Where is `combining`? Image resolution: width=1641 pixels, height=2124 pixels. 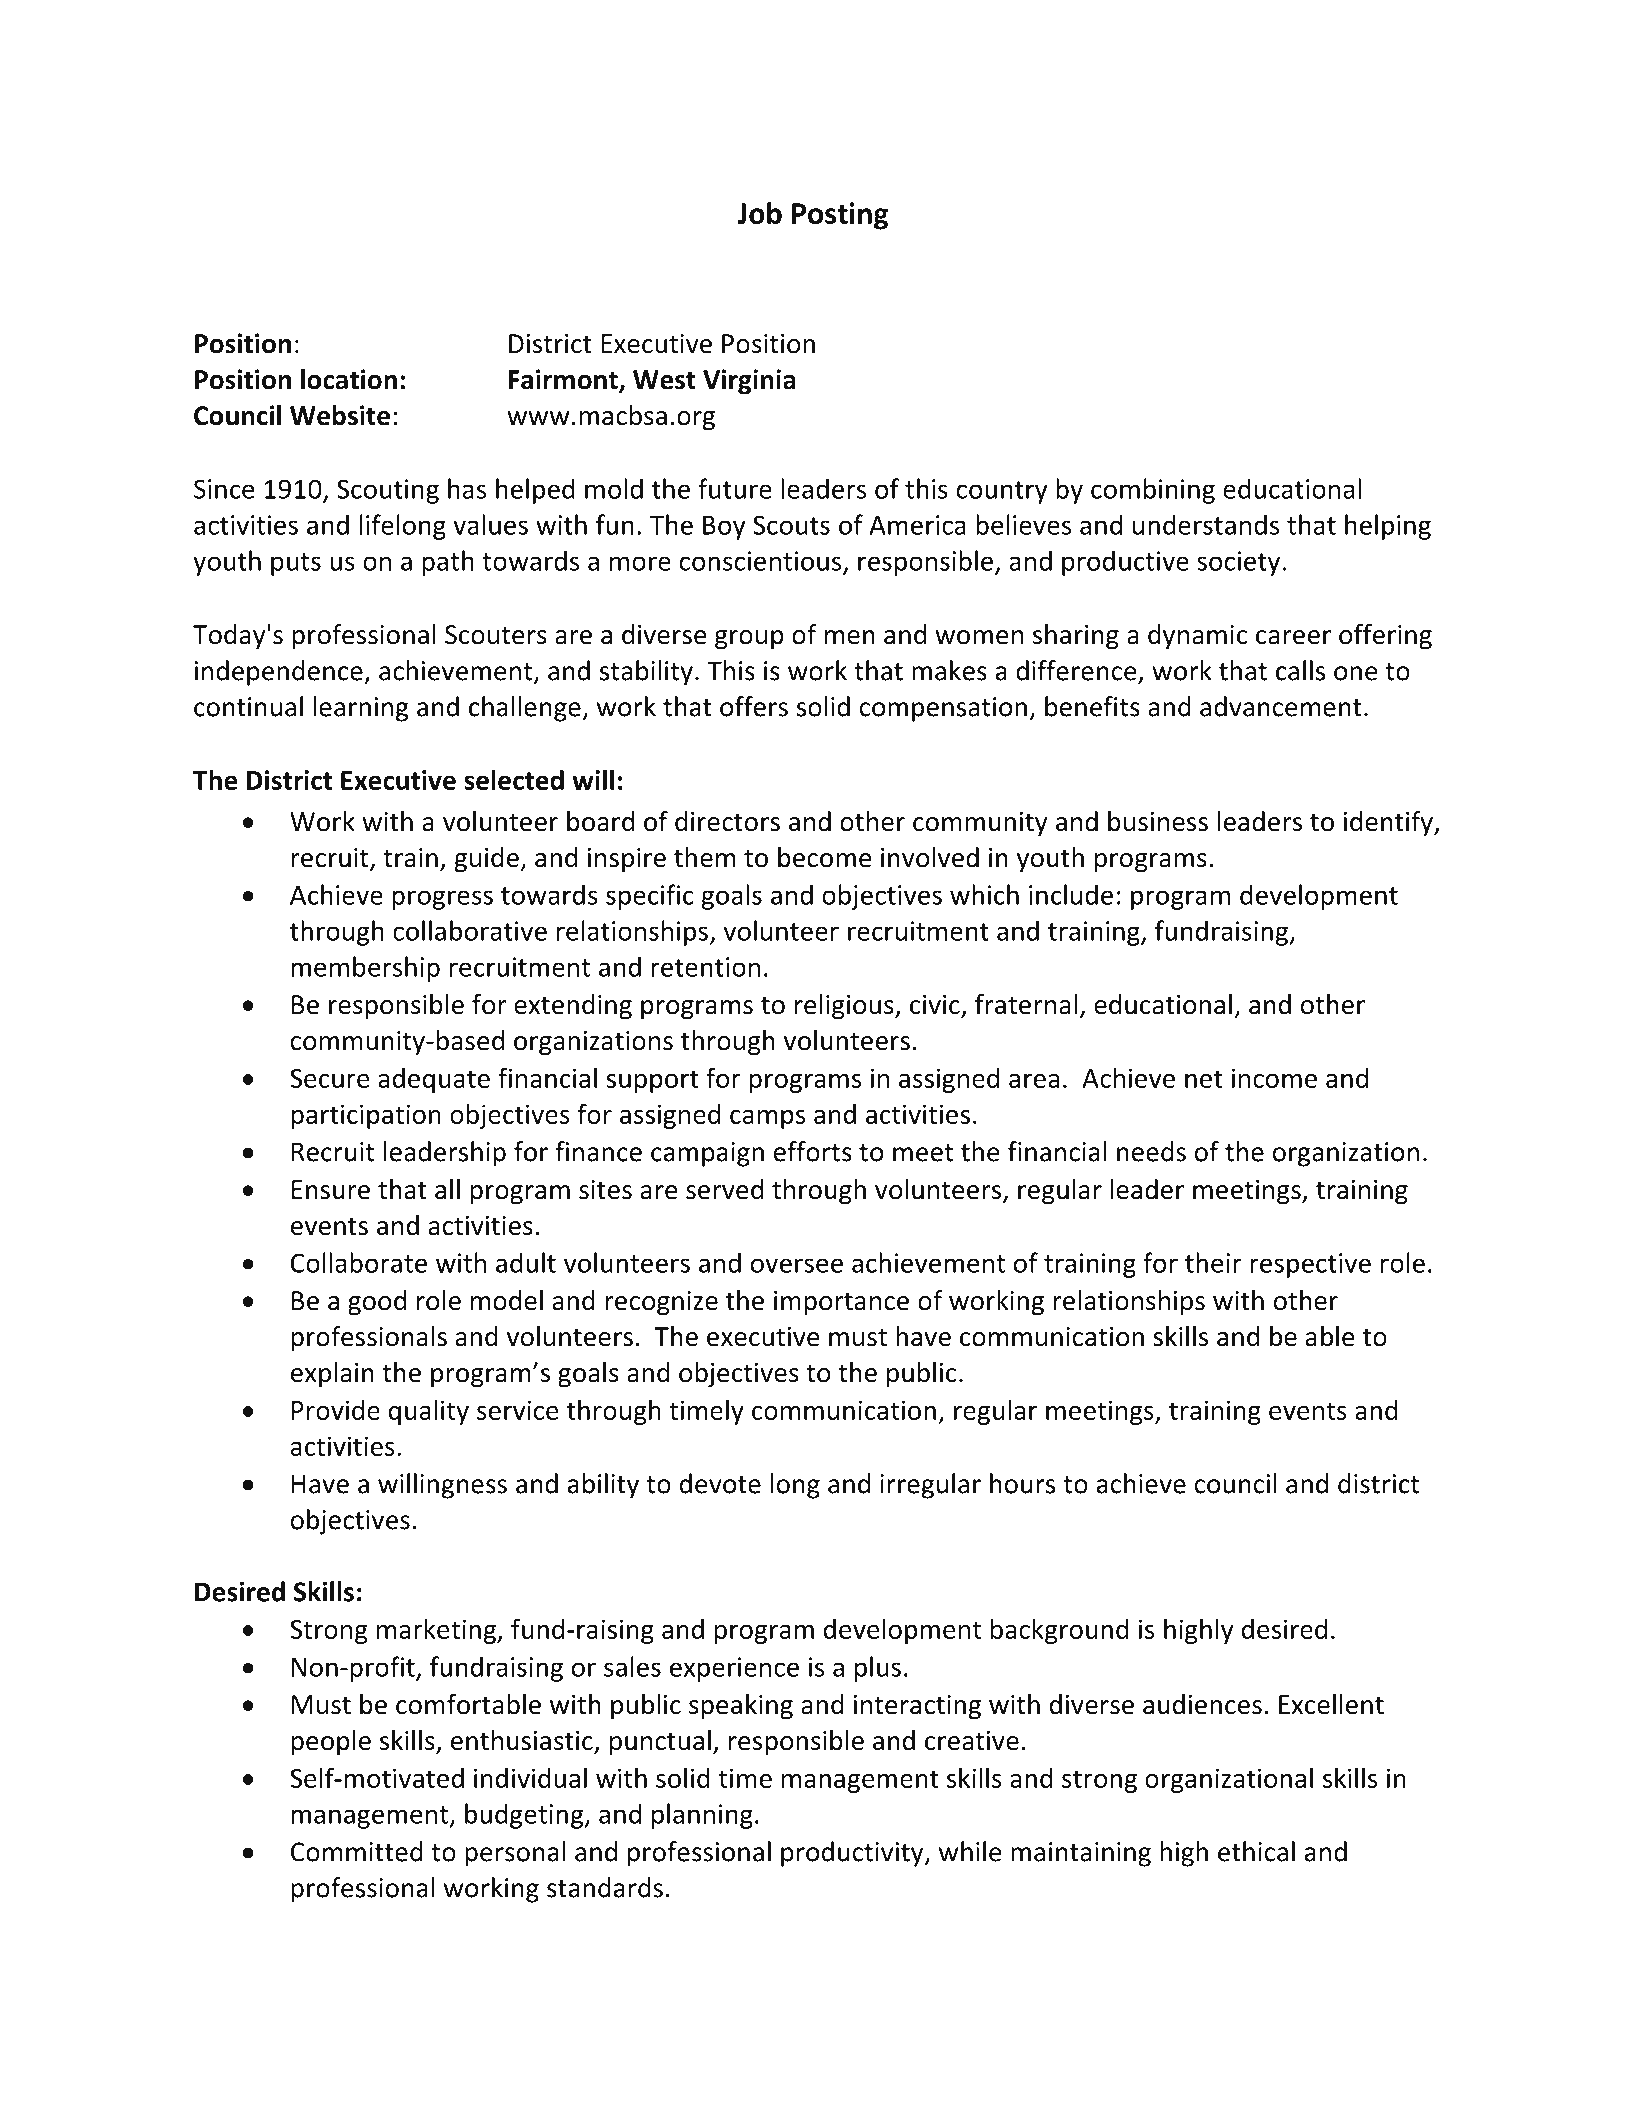 combining is located at coordinates (1153, 491).
